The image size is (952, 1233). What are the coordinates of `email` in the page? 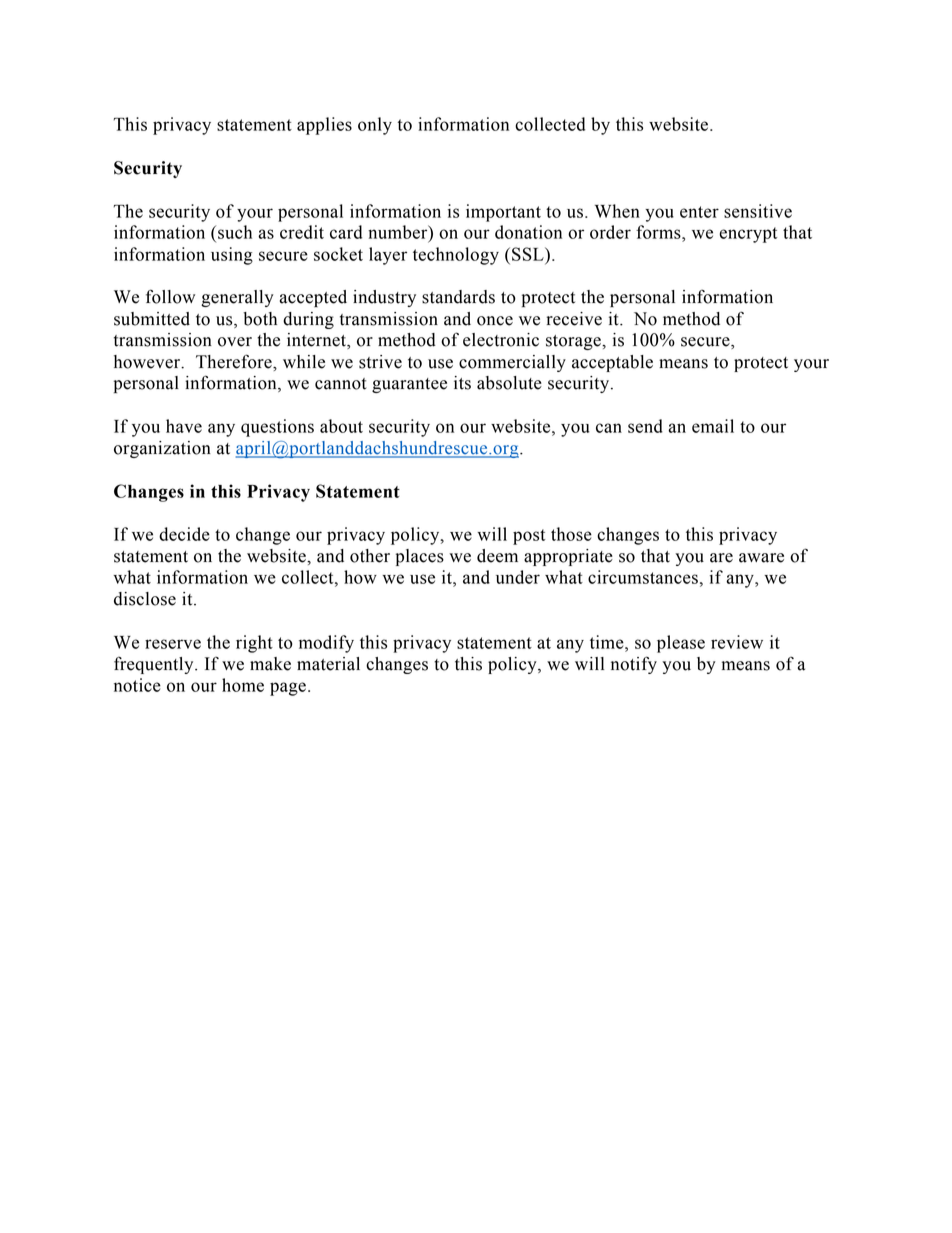 It's located at (713, 426).
